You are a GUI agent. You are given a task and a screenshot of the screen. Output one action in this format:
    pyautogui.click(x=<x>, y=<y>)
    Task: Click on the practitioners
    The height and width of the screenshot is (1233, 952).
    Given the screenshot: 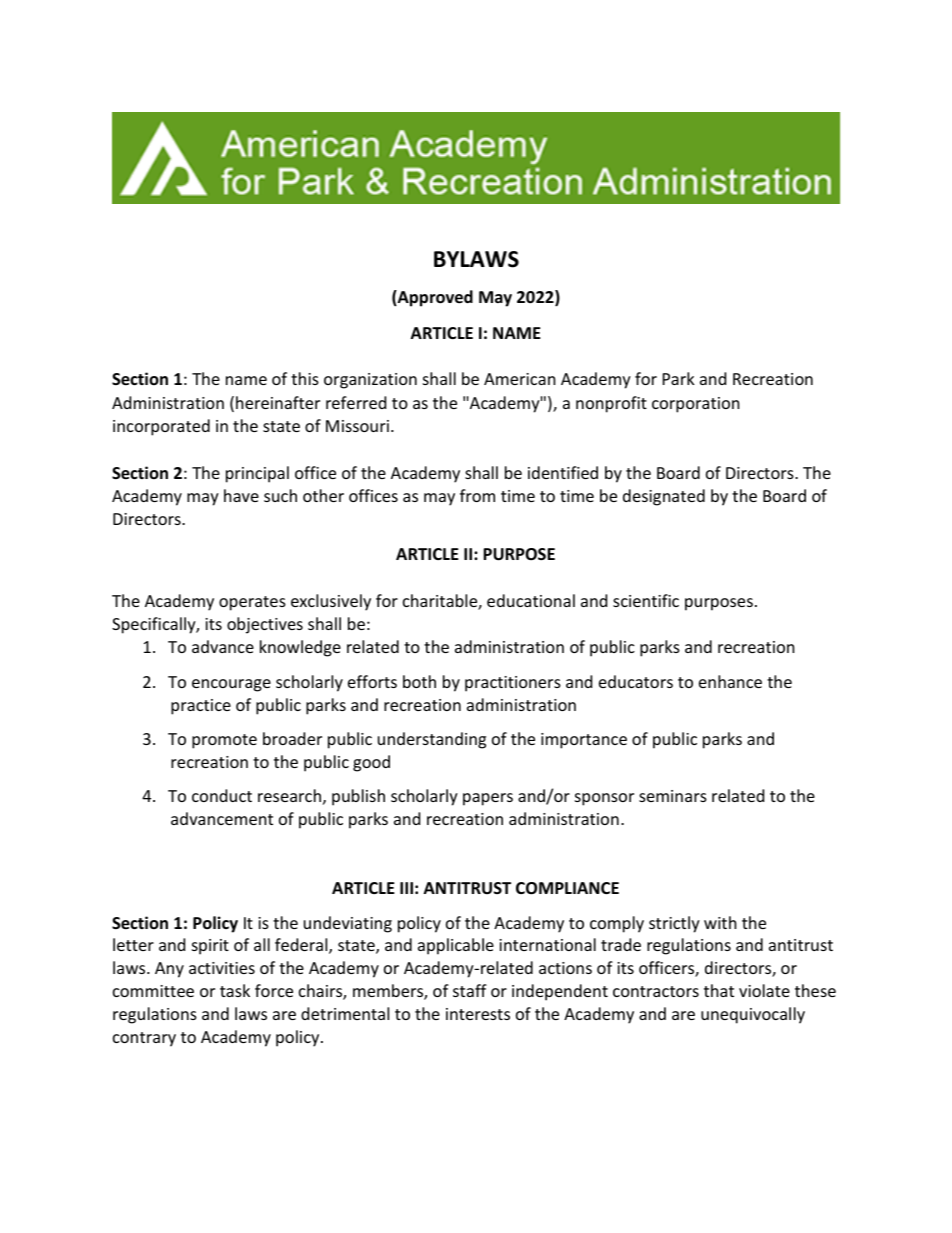 What is the action you would take?
    pyautogui.click(x=513, y=684)
